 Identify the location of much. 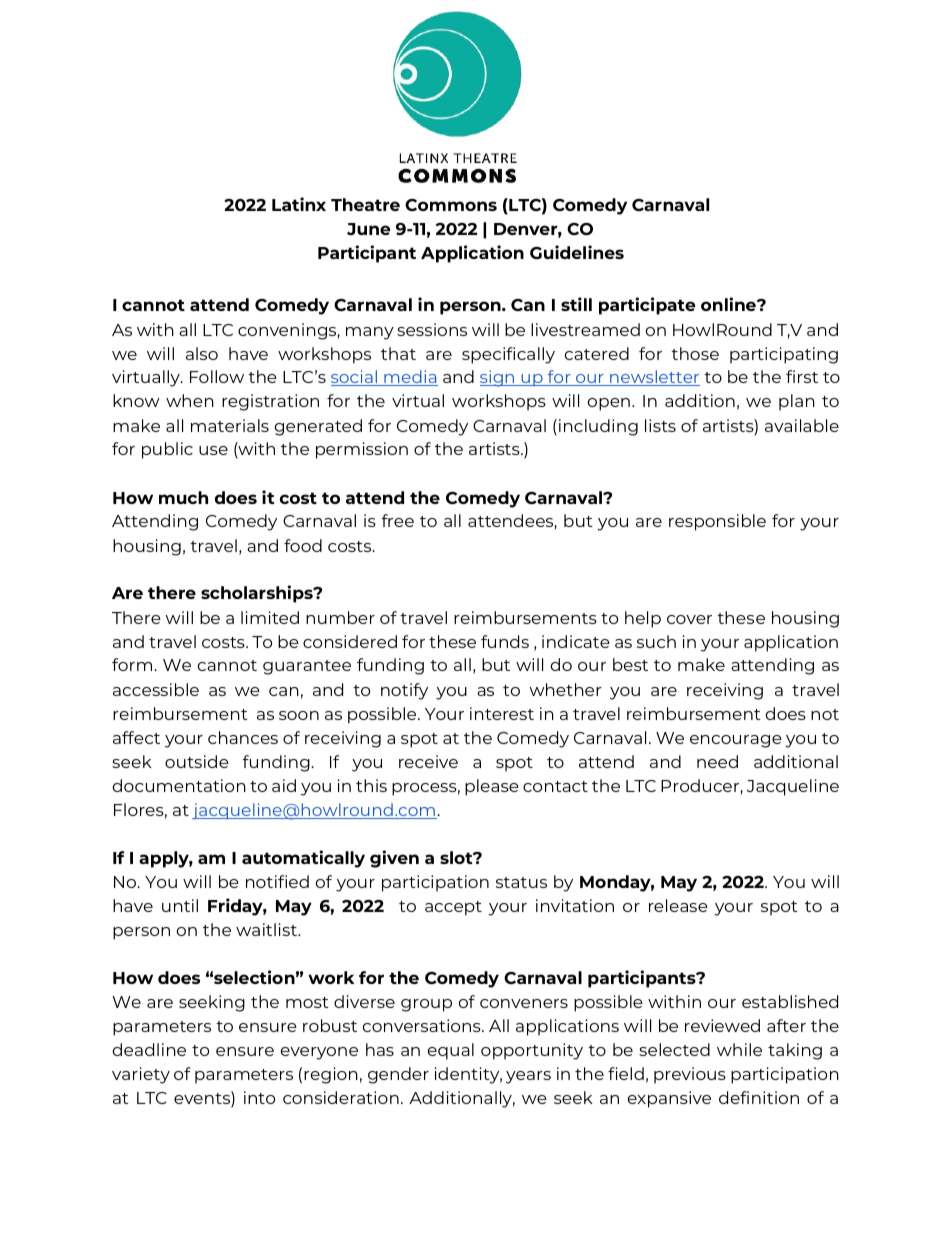
(183, 497).
